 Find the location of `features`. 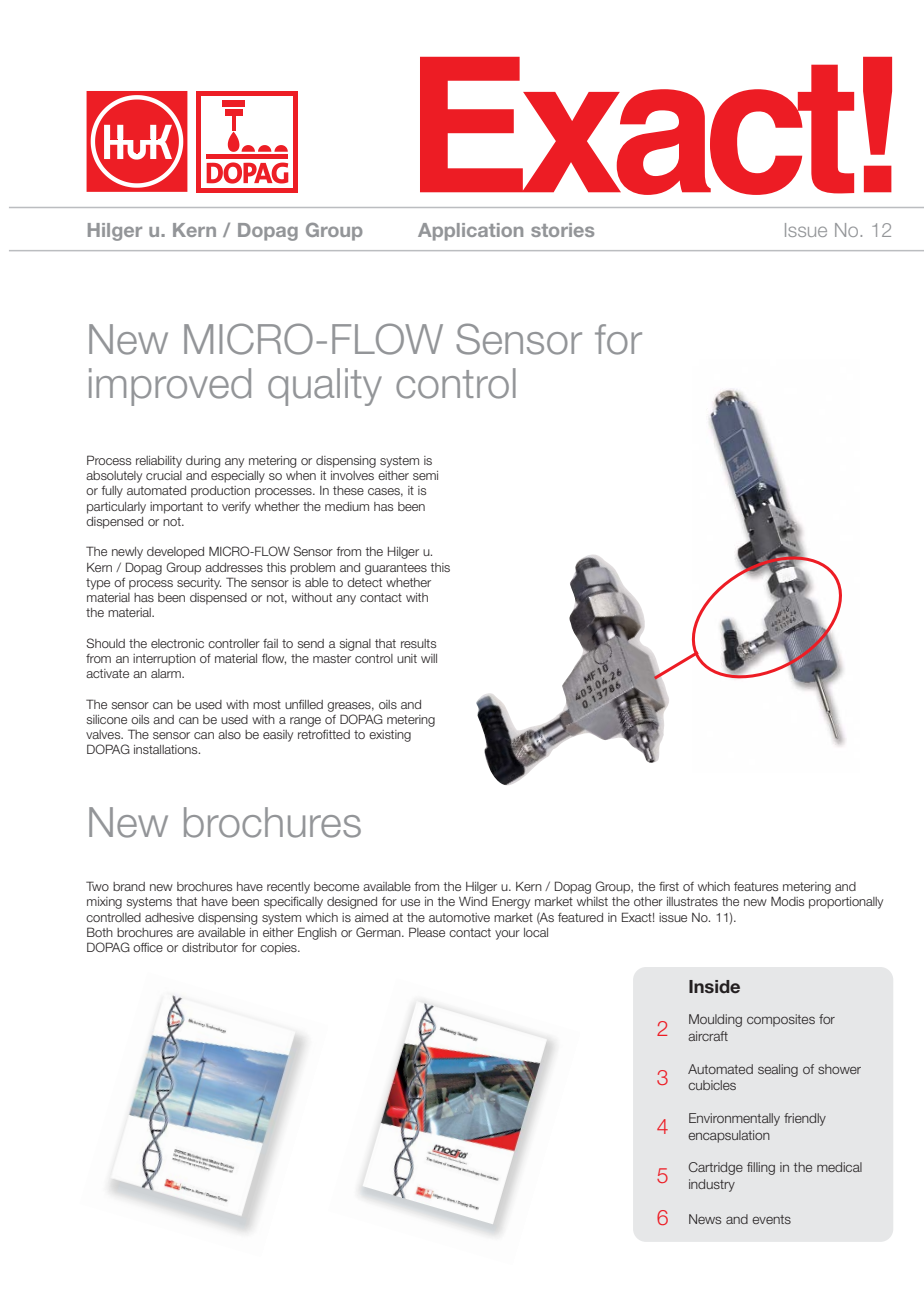

features is located at coordinates (756, 886).
